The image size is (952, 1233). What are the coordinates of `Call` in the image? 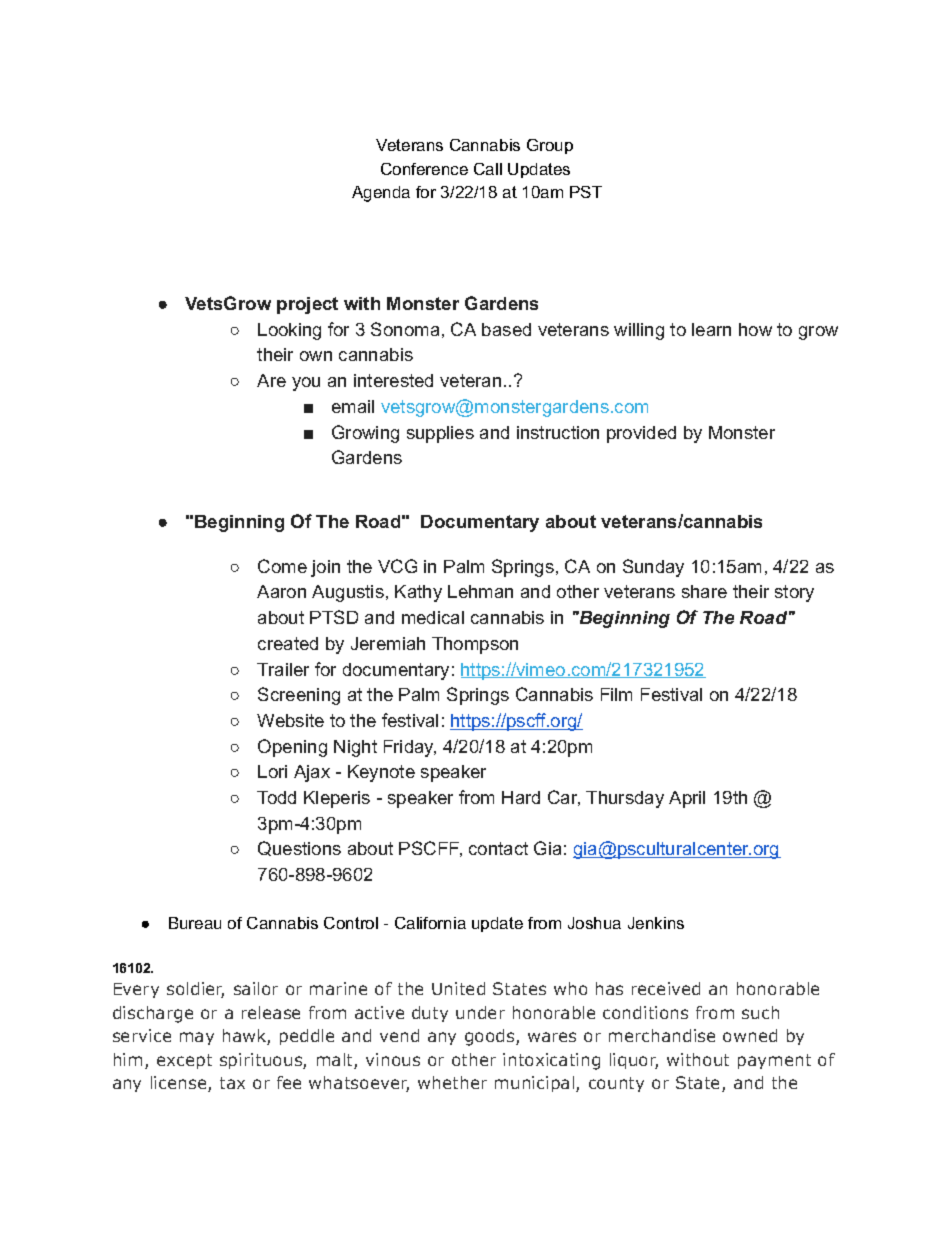 It's located at (488, 169).
